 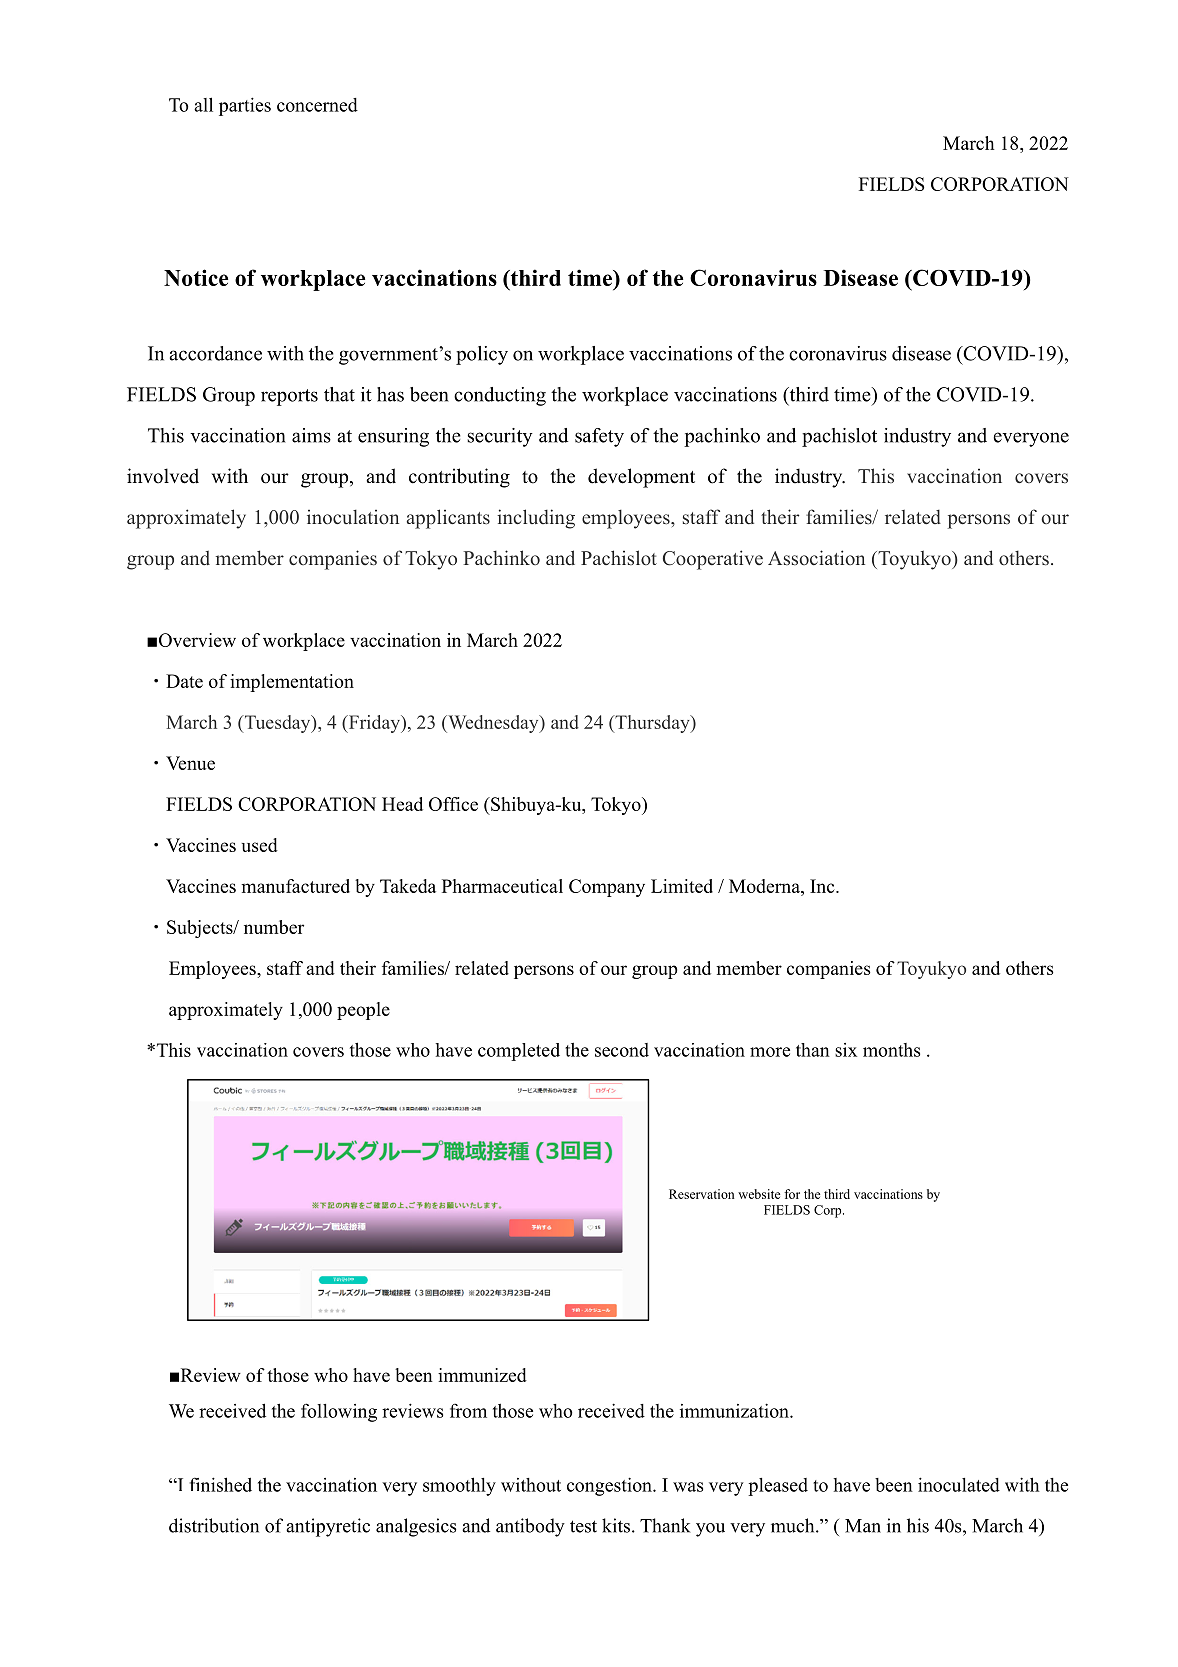 I want to click on safety, so click(x=599, y=437).
